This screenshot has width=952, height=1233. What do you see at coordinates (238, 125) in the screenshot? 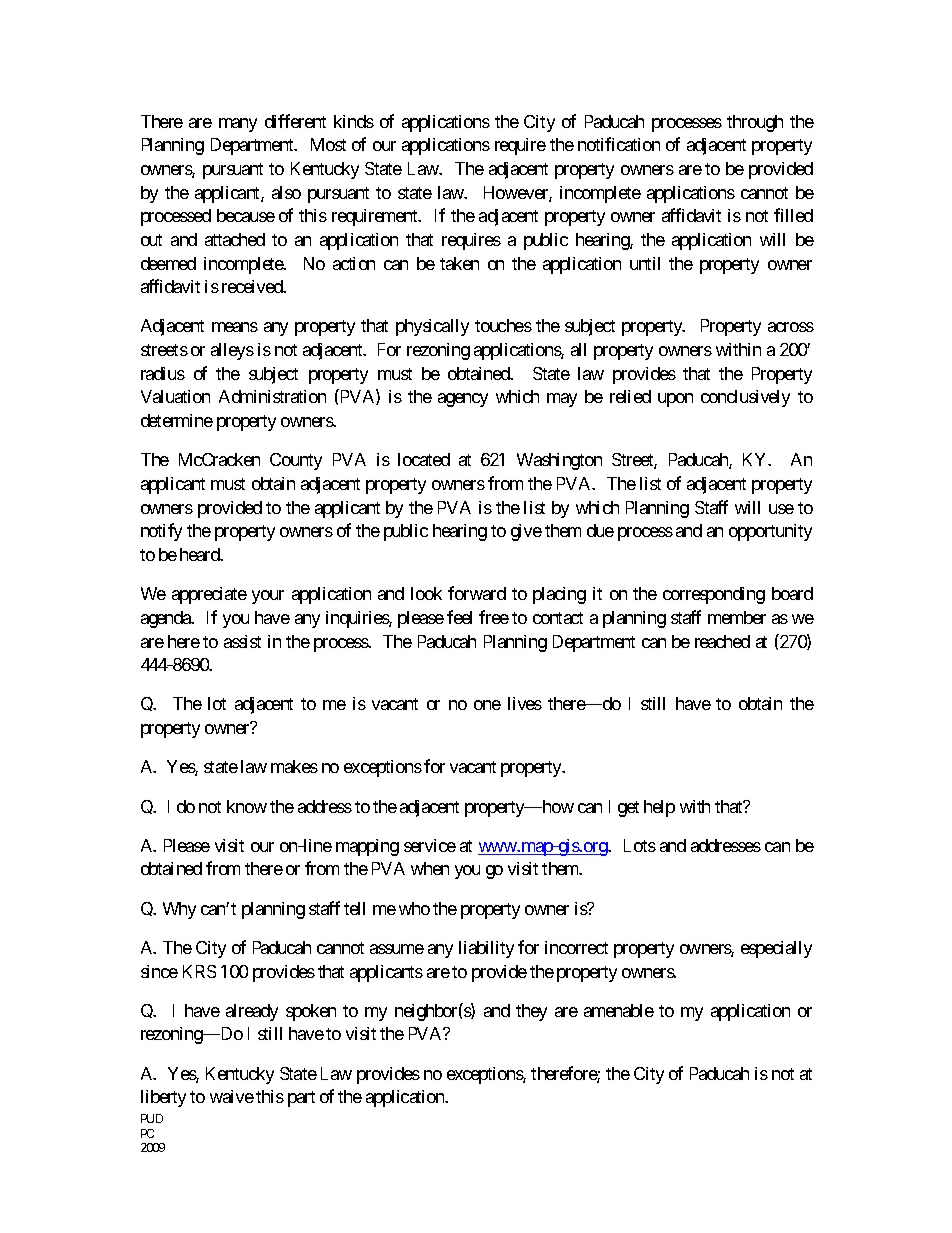
I see `many` at bounding box center [238, 125].
